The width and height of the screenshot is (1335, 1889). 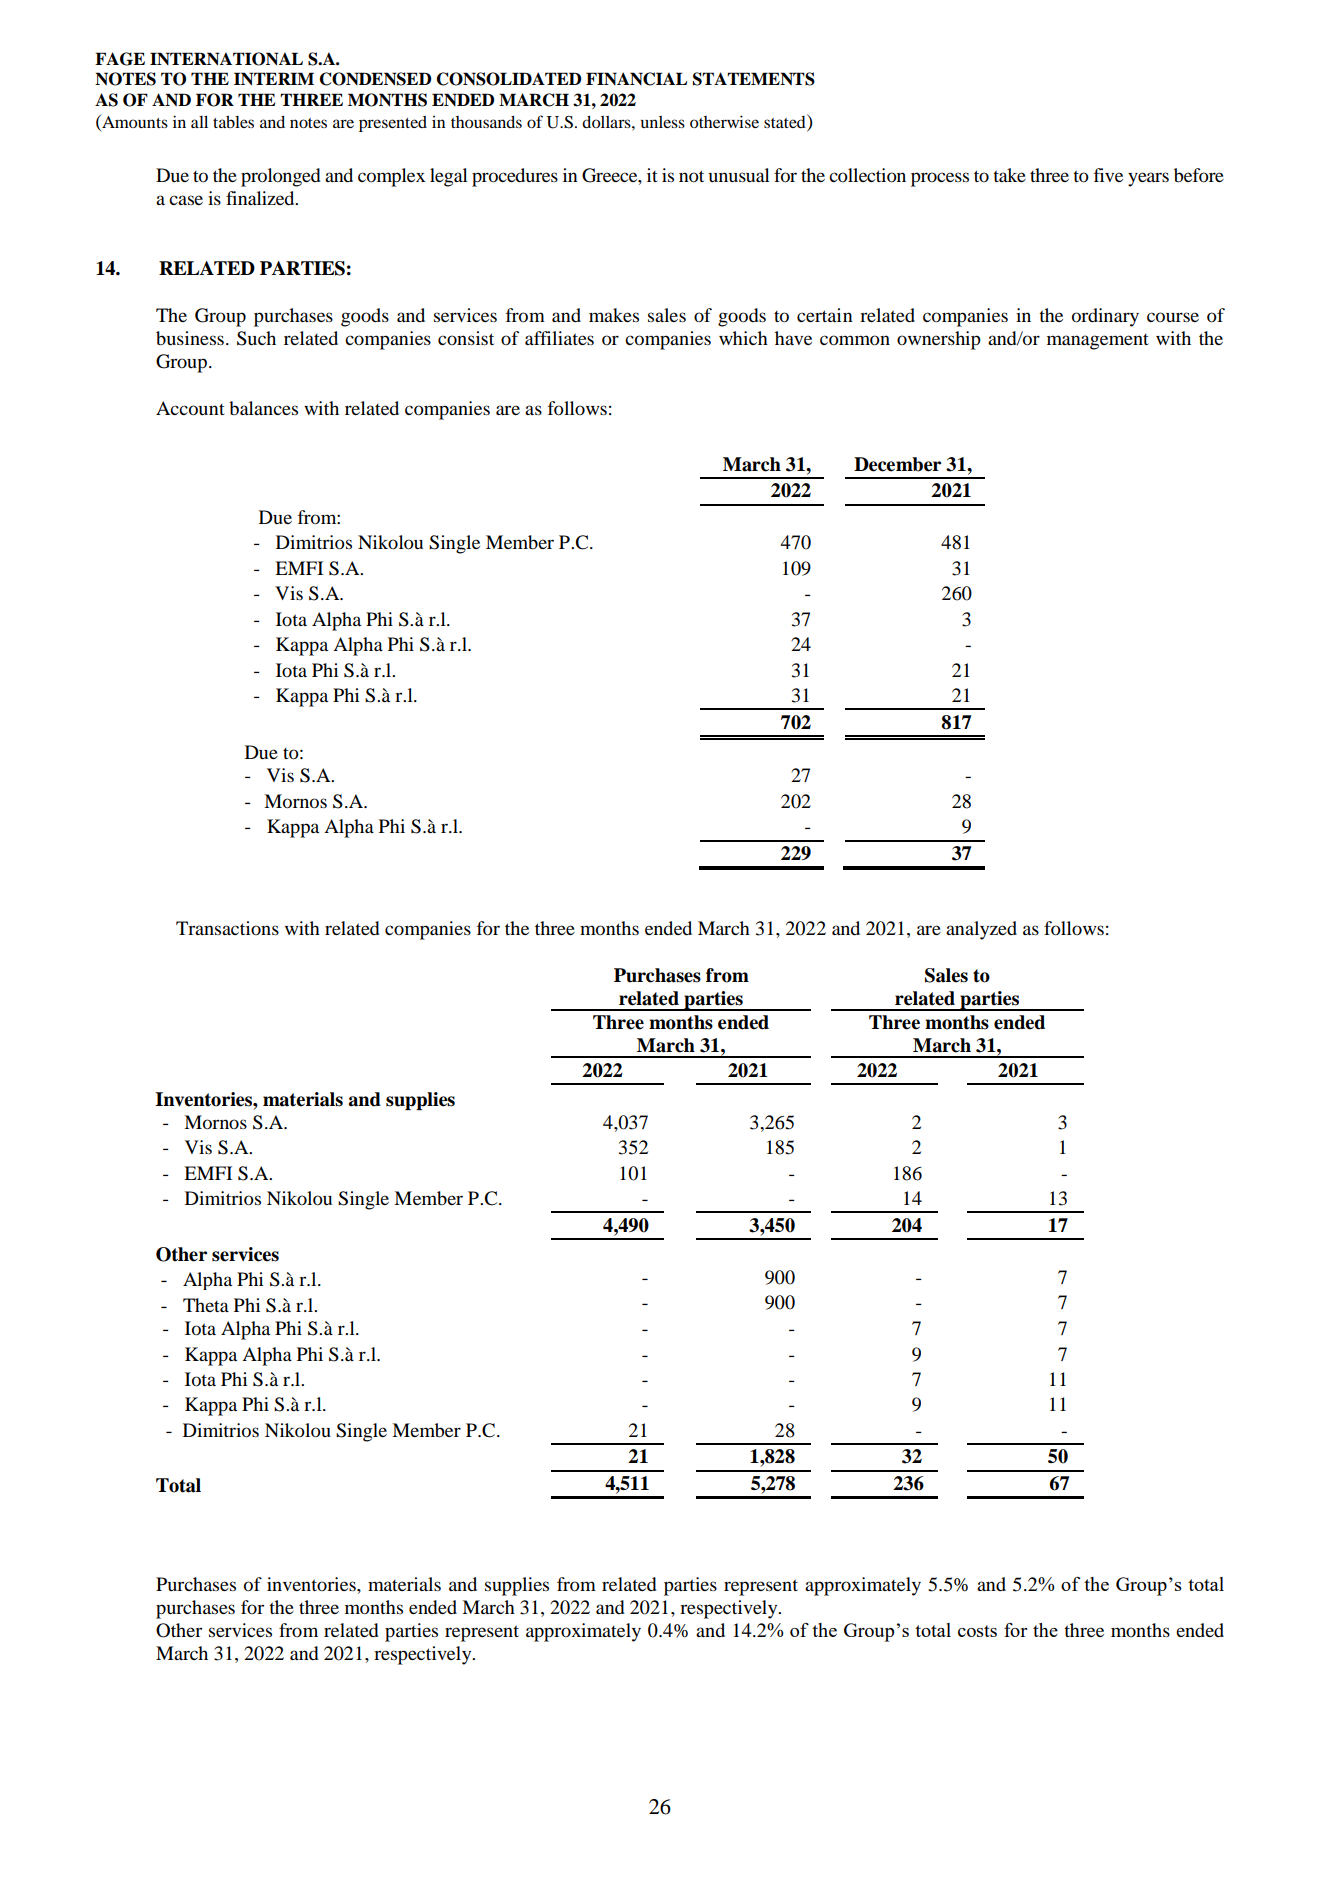 What do you see at coordinates (227, 928) in the screenshot?
I see `Transactions` at bounding box center [227, 928].
